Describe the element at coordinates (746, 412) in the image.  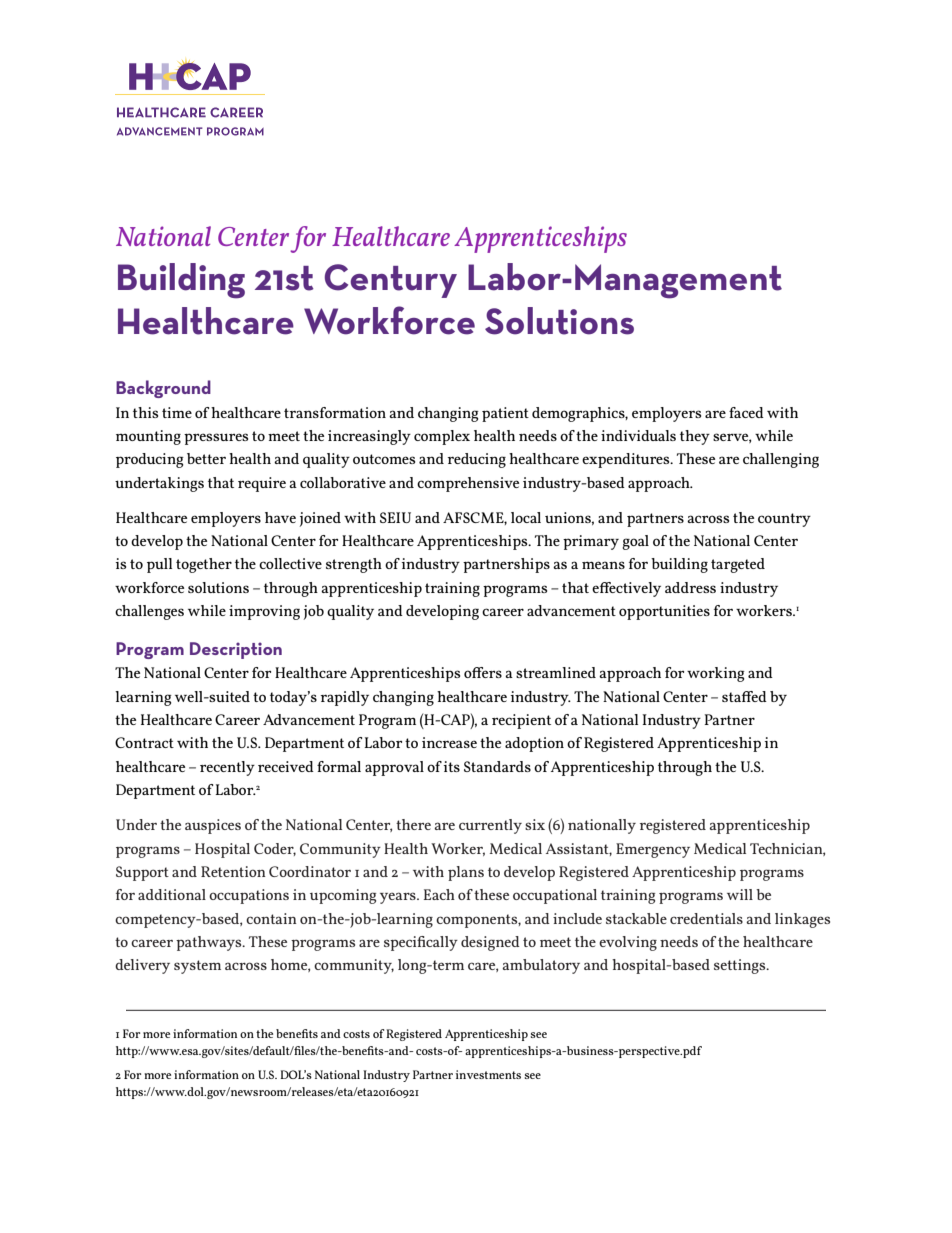
I see `faced` at that location.
